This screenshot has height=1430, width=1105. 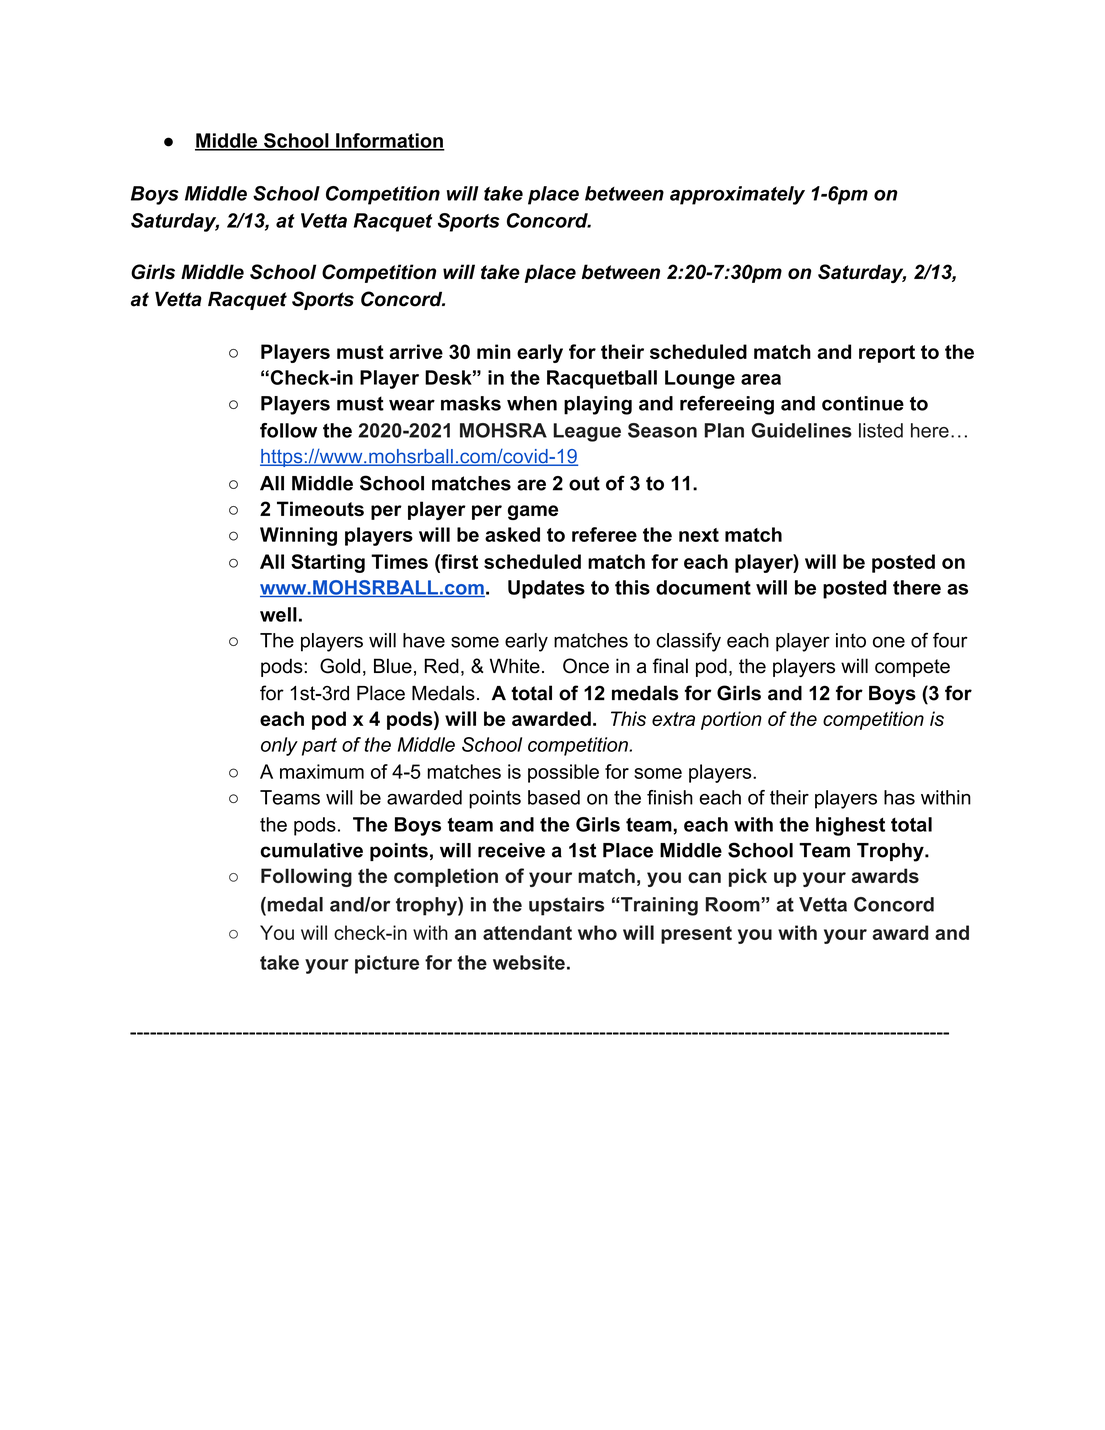 I want to click on Starting, so click(x=328, y=563).
